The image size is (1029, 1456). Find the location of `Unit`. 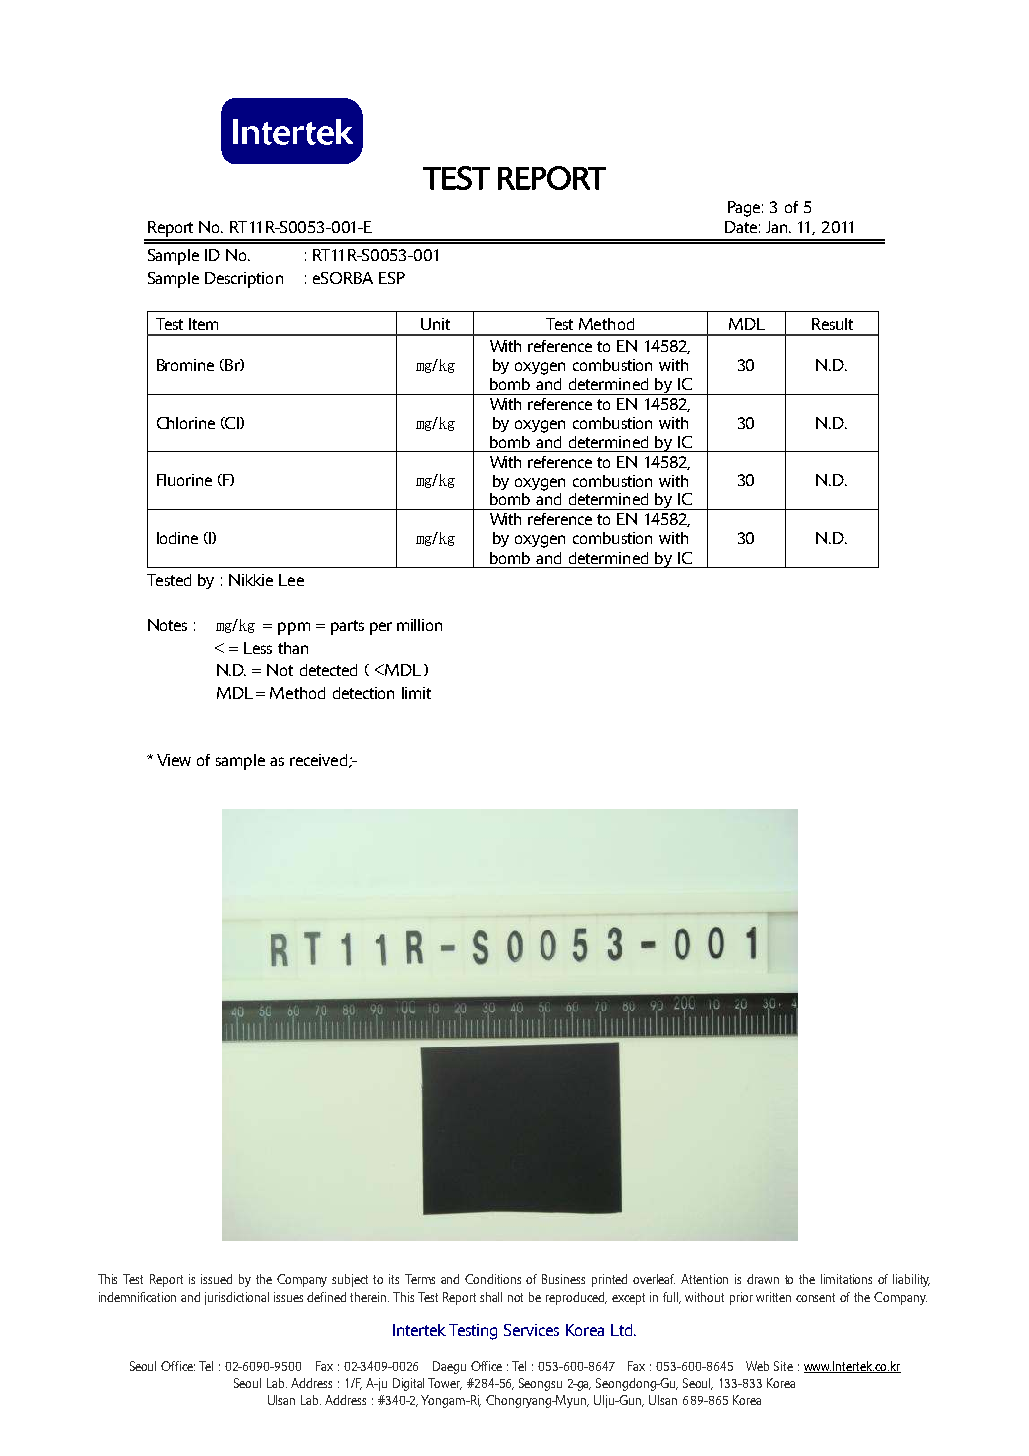

Unit is located at coordinates (435, 324).
